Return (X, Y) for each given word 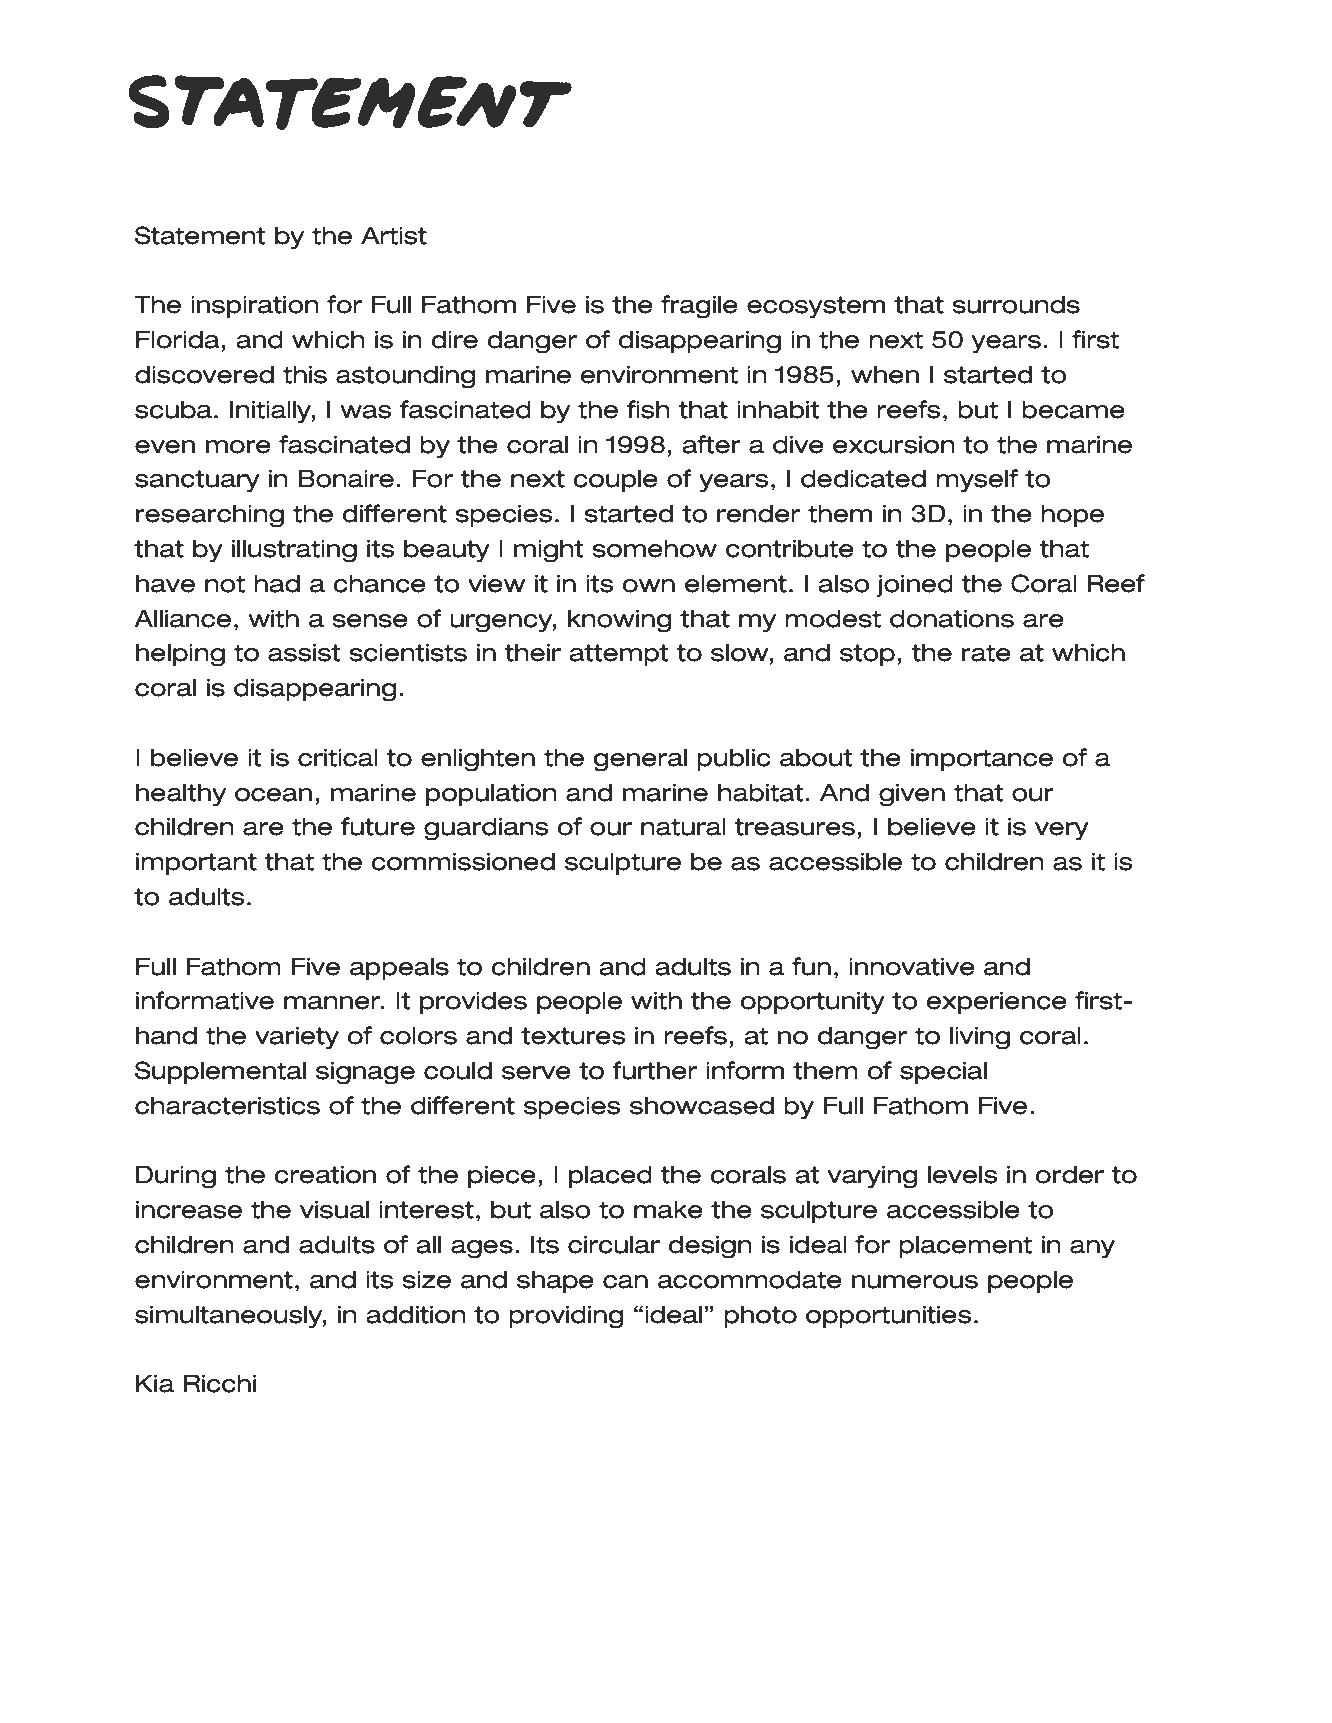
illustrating (294, 551)
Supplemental (220, 1072)
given (912, 795)
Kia (155, 1383)
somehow (654, 548)
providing (566, 1317)
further (654, 1070)
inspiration (255, 306)
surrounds (1016, 304)
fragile (699, 307)
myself (977, 481)
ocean (273, 795)
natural (683, 826)
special (943, 1072)
